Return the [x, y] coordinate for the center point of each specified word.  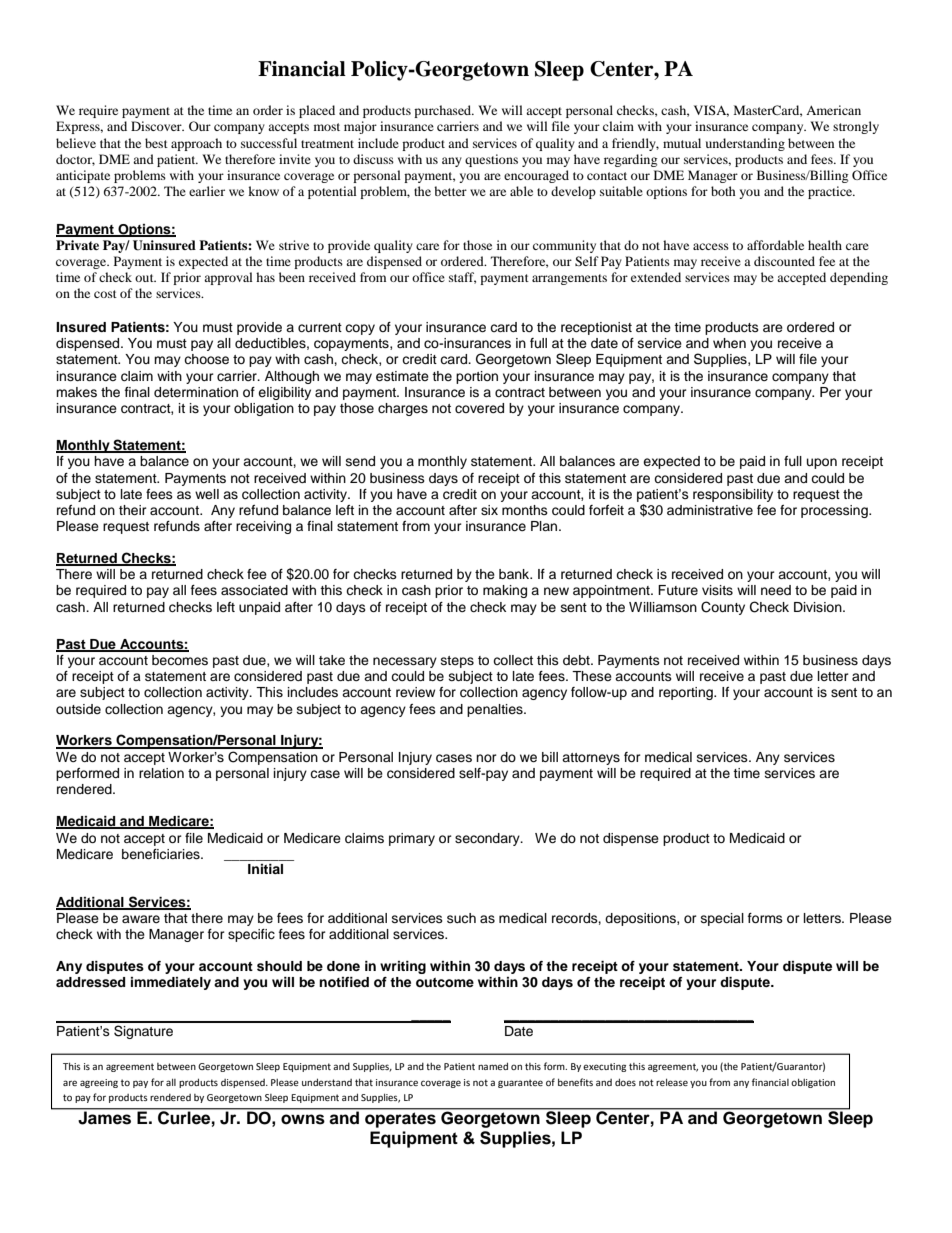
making [505, 591]
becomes [180, 660]
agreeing [99, 1083]
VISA [711, 111]
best [156, 143]
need [776, 590]
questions [491, 160]
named [493, 1066]
